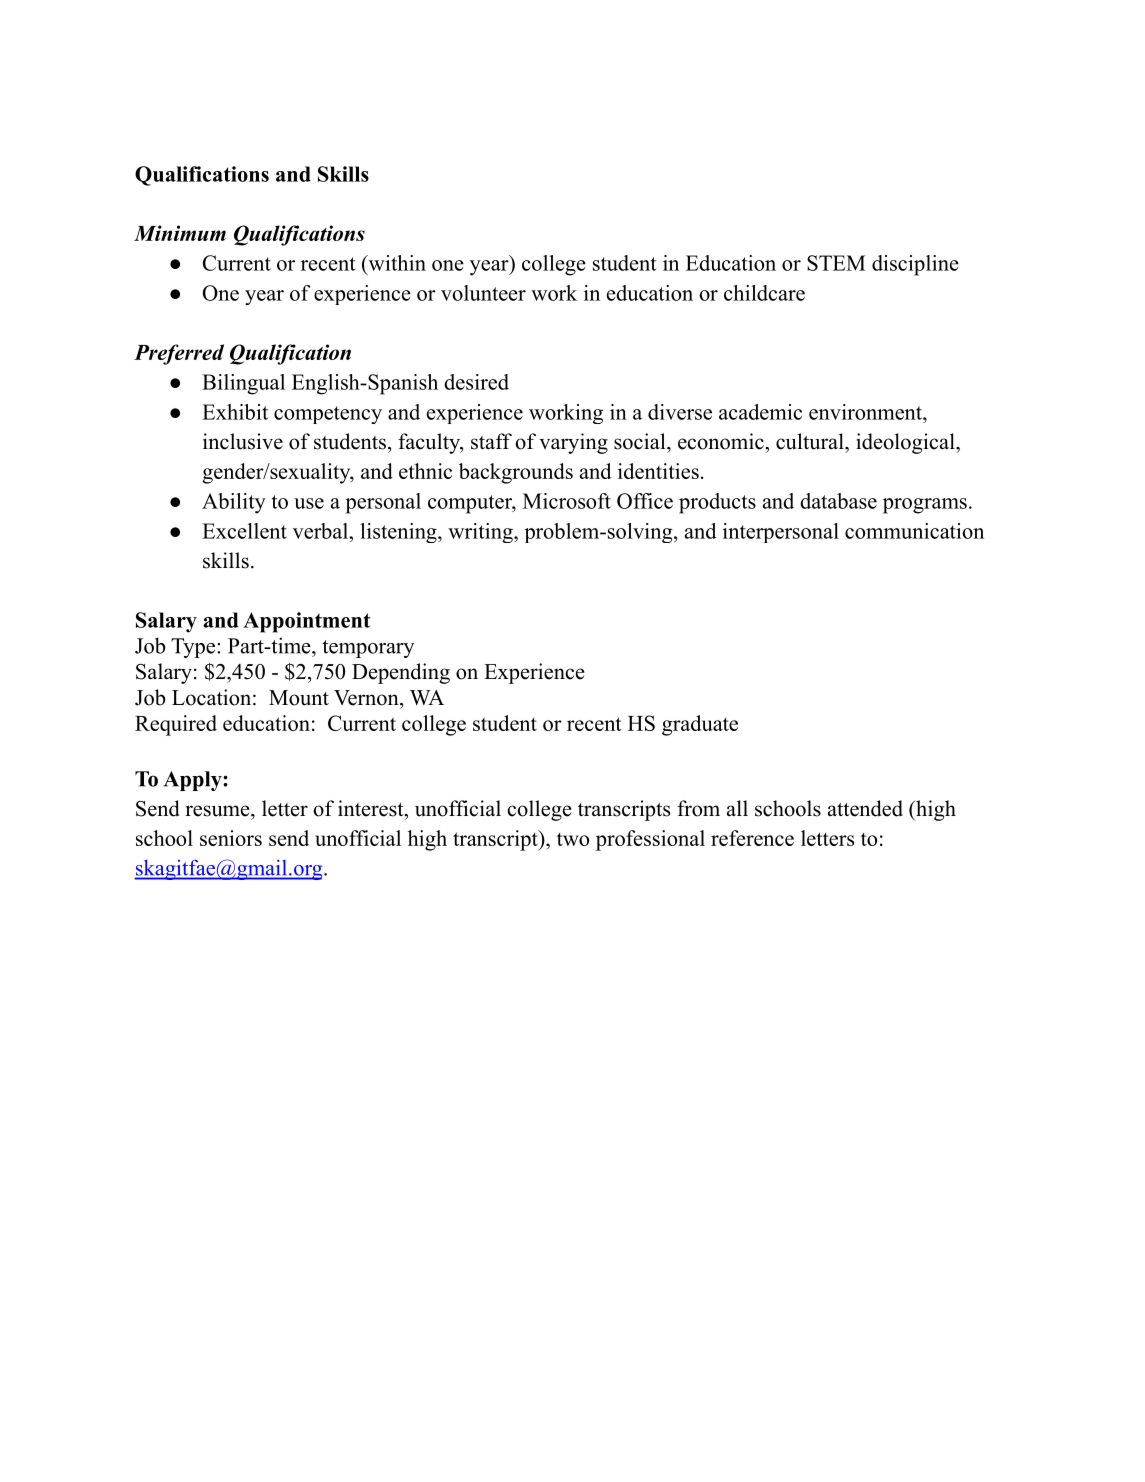 The width and height of the screenshot is (1145, 1482). Describe the element at coordinates (231, 838) in the screenshot. I see `seniors` at that location.
